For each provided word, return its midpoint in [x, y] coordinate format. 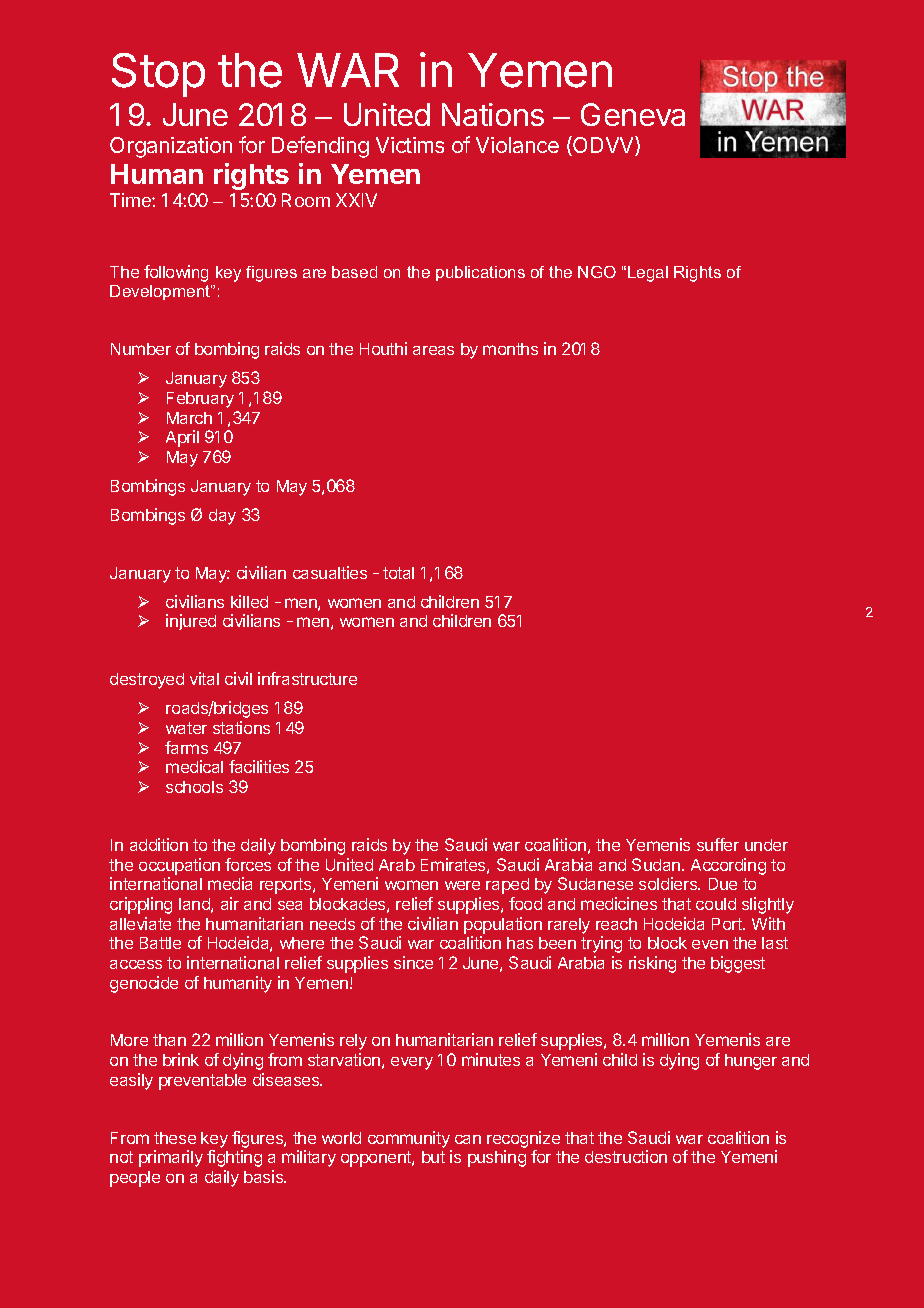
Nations [493, 114]
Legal [648, 274]
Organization [171, 147]
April [182, 438]
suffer [718, 844]
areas [433, 350]
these [175, 1138]
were [462, 885]
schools [194, 787]
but [433, 1157]
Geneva [633, 114]
